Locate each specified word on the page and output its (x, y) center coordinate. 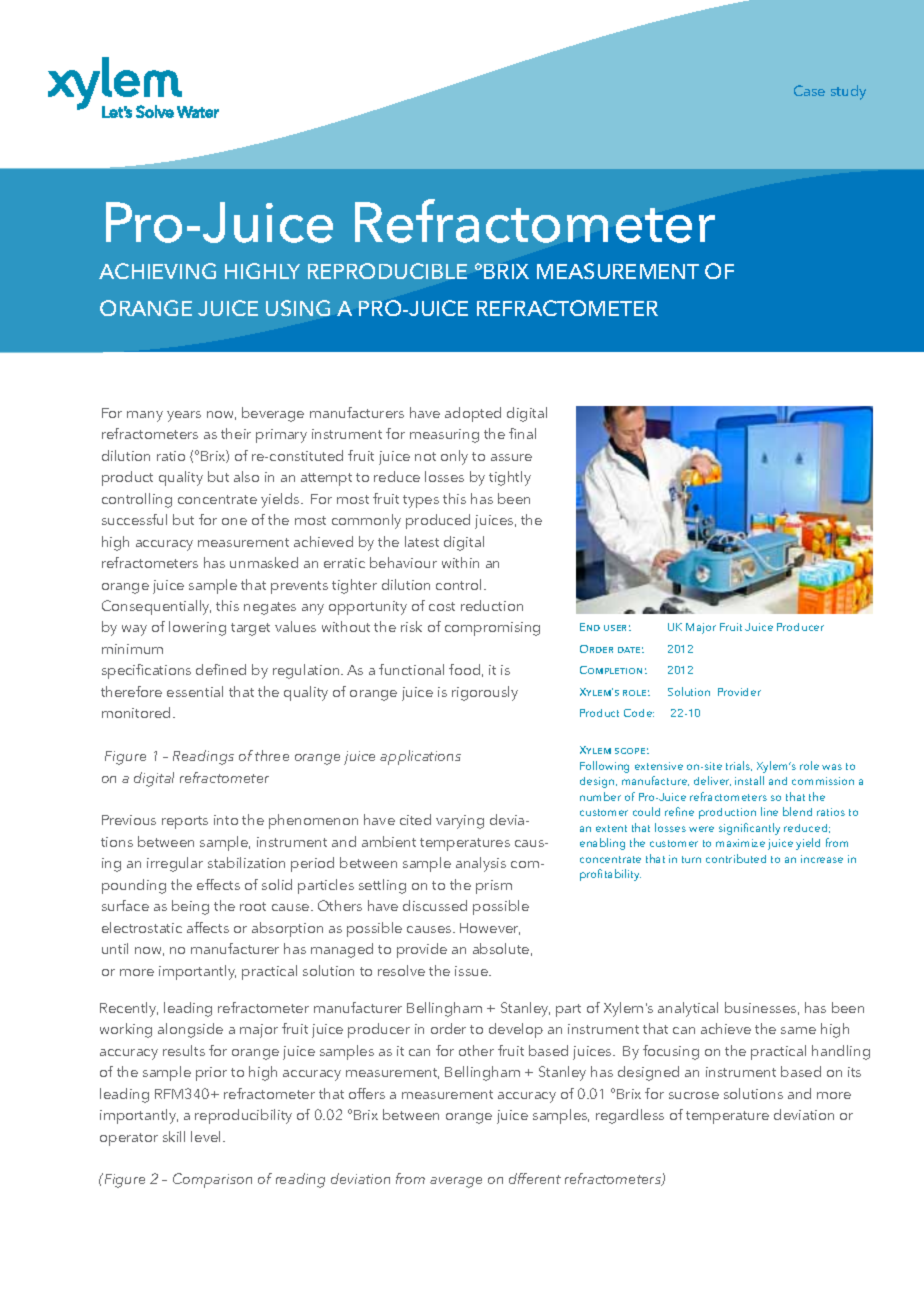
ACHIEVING (157, 271)
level (207, 1136)
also (246, 476)
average (456, 1182)
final (522, 433)
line (769, 811)
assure (511, 457)
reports (185, 822)
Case (809, 90)
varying (460, 822)
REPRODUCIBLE (387, 271)
